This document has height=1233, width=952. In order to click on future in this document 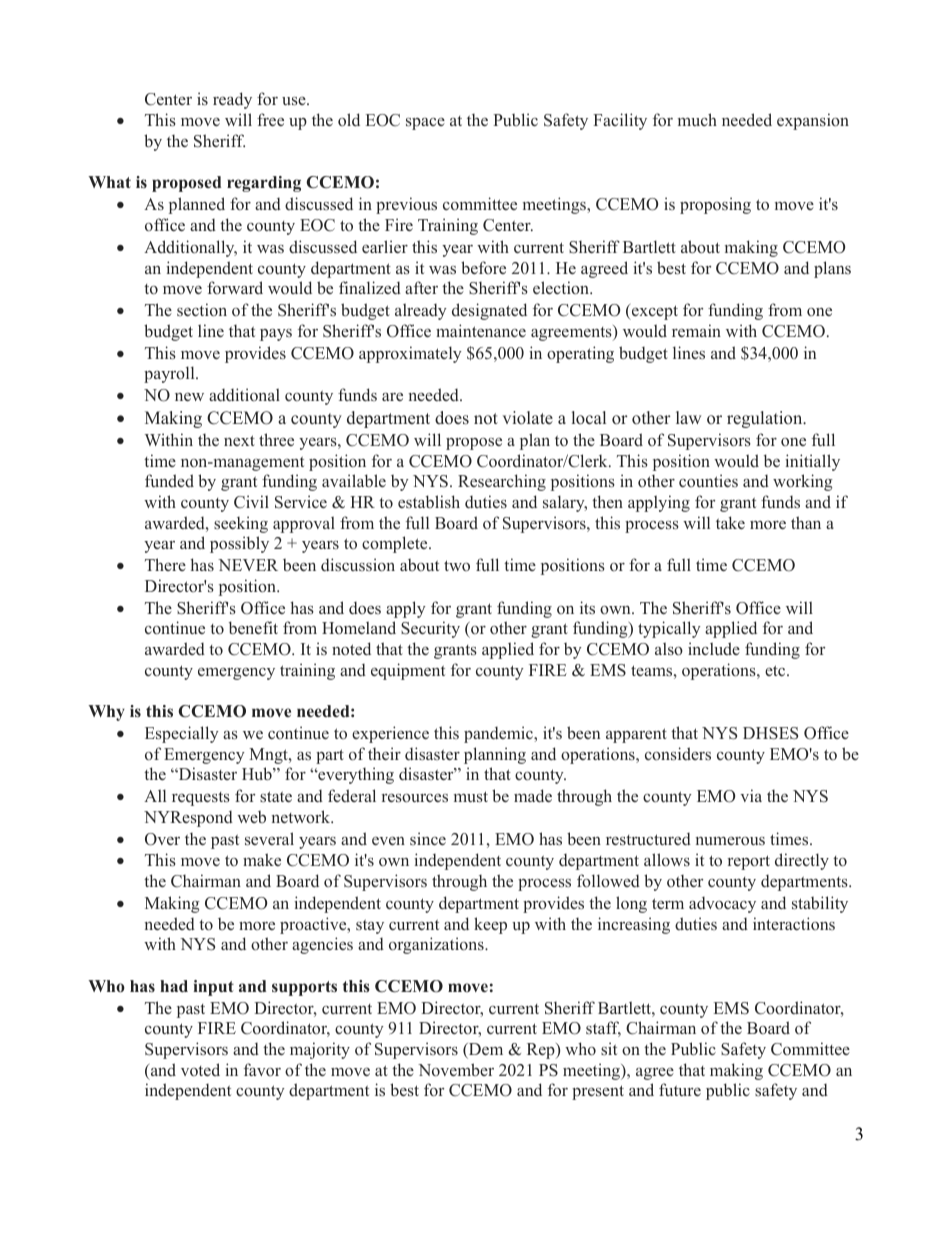, I will do `click(680, 1089)`.
